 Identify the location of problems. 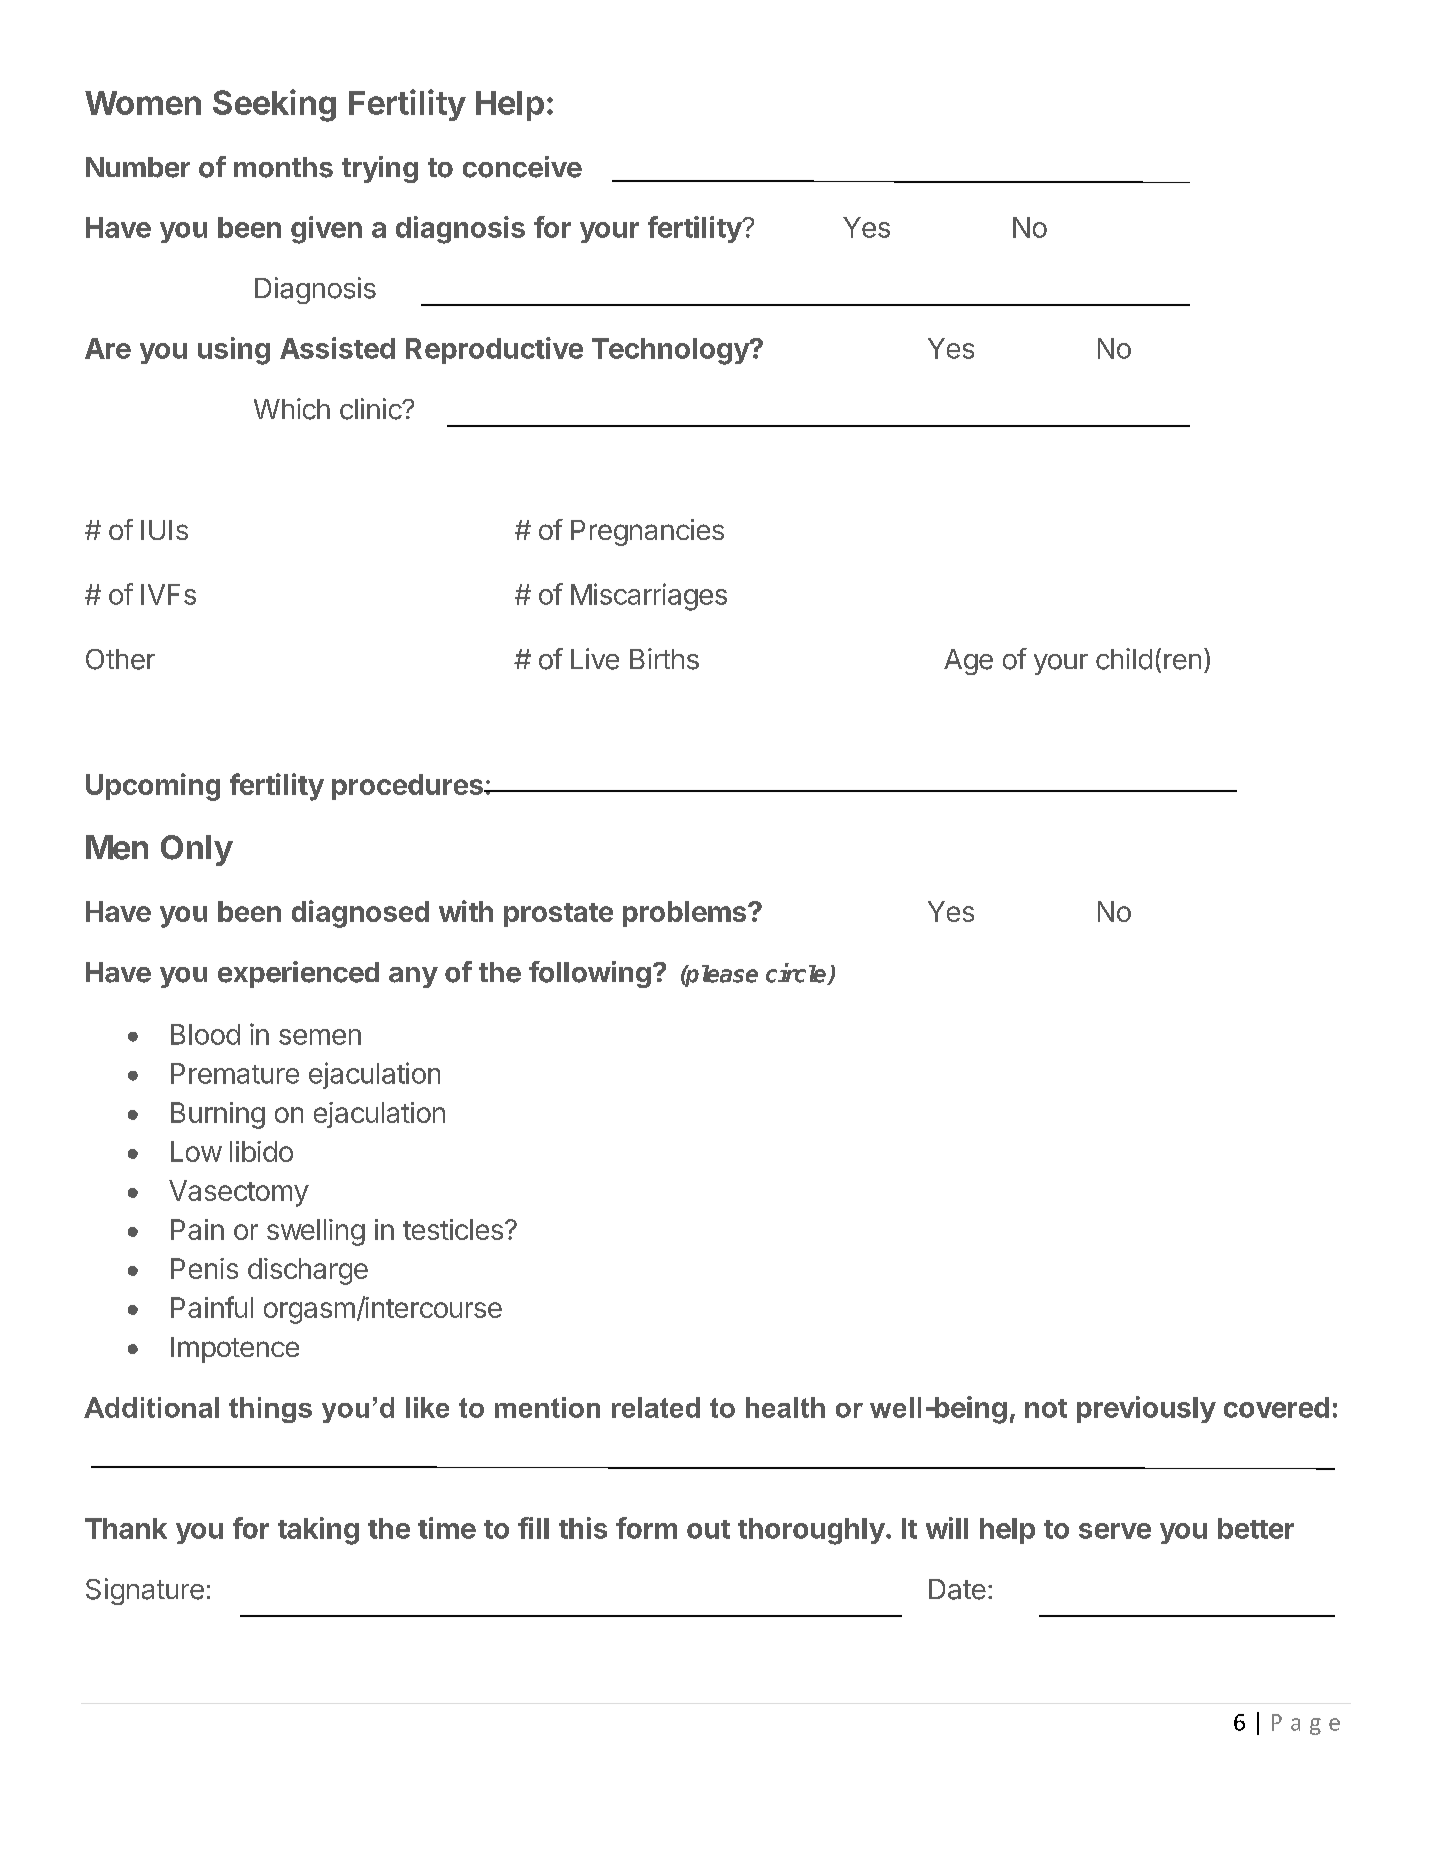
(686, 914).
